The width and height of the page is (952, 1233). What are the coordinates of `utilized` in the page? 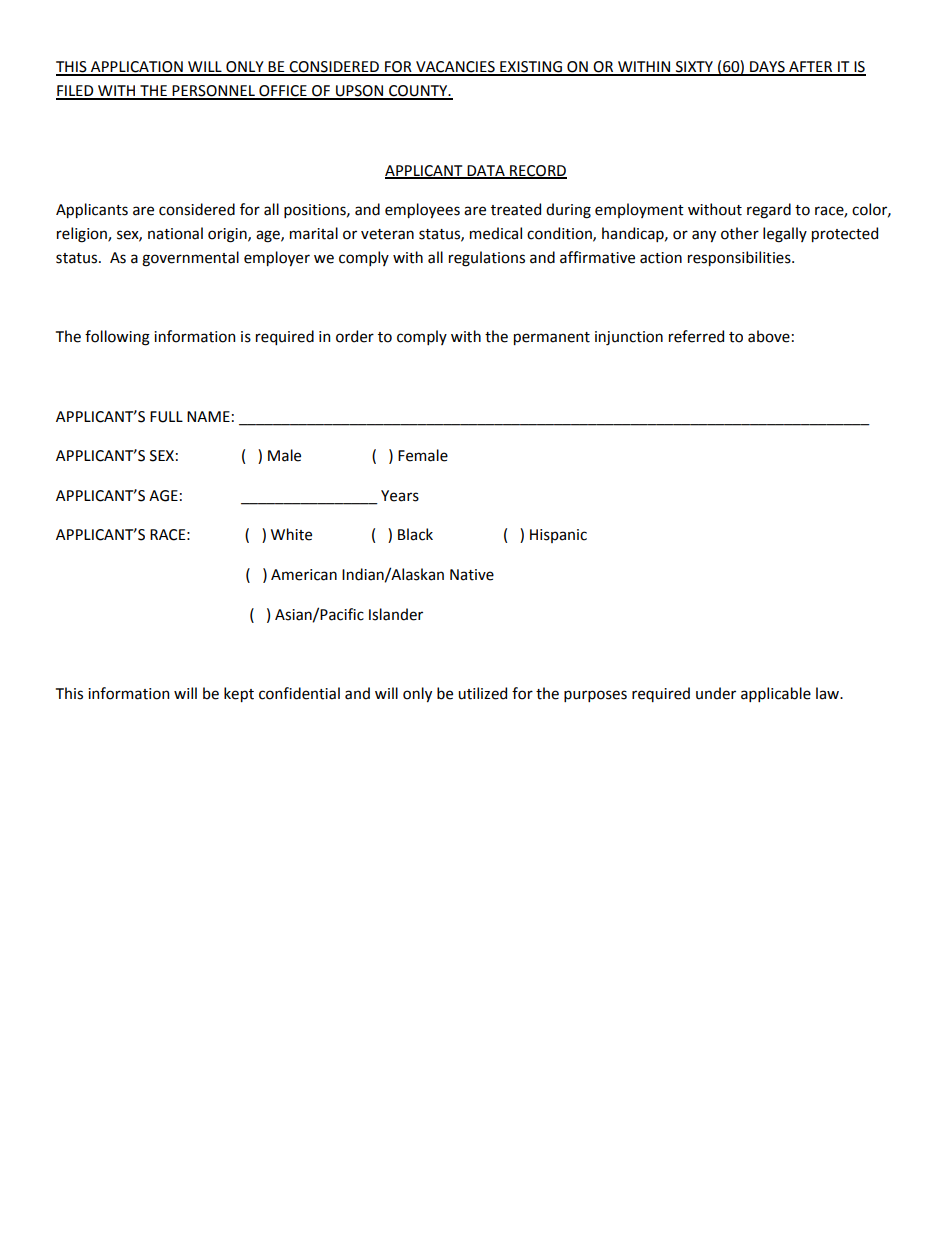 It's located at (482, 693).
